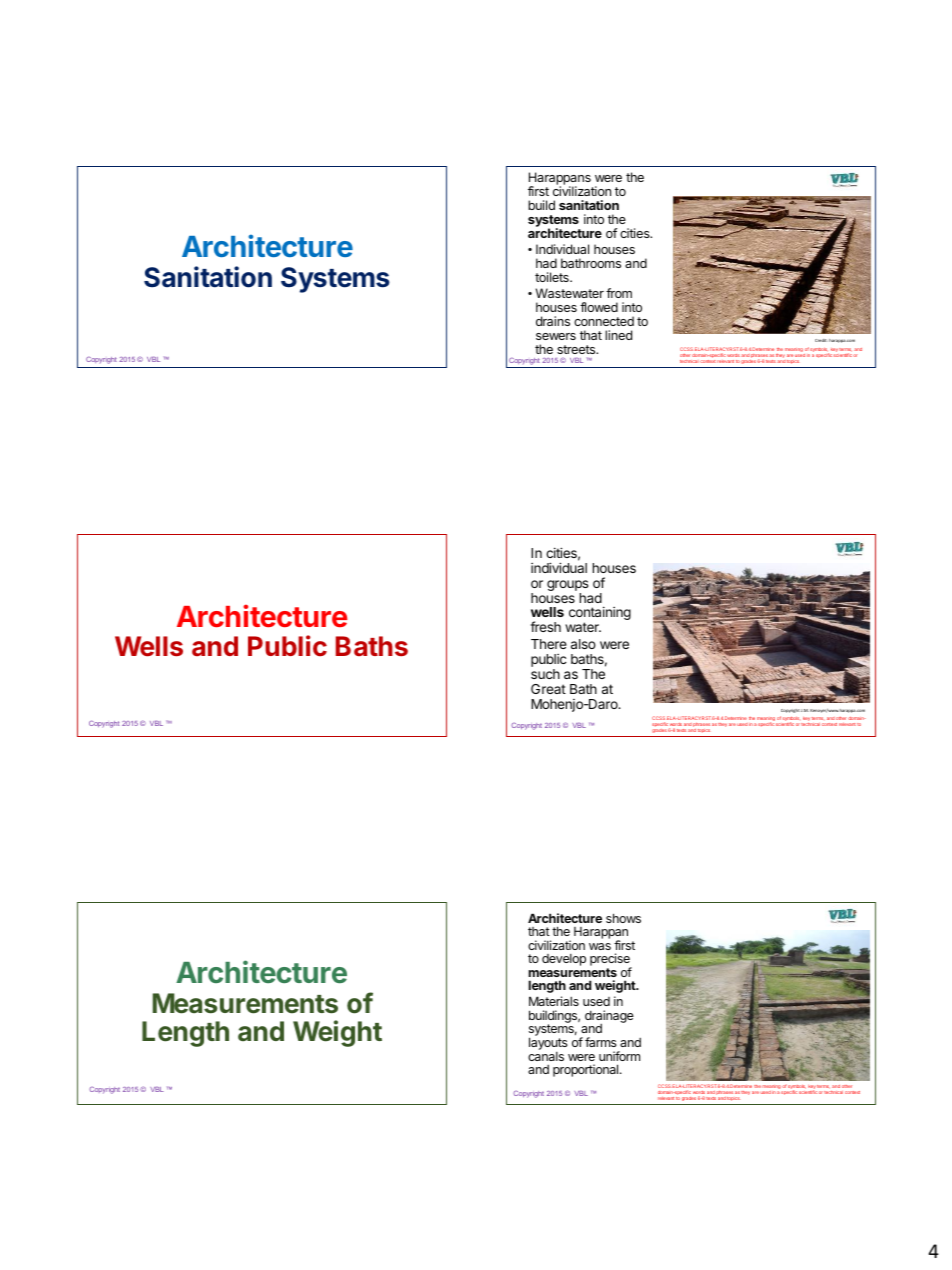  What do you see at coordinates (564, 960) in the screenshot?
I see `develop` at bounding box center [564, 960].
